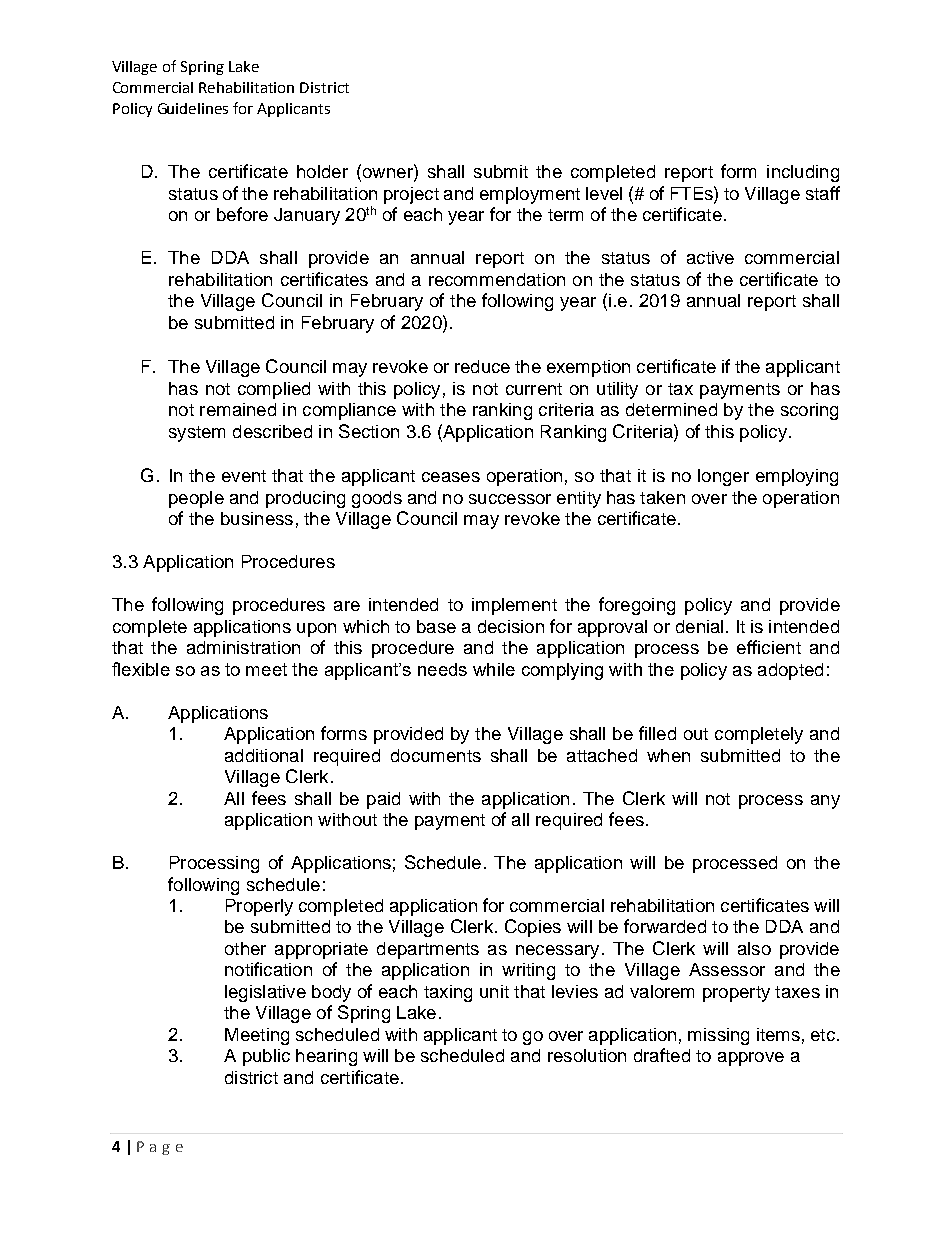  I want to click on administration, so click(243, 647).
